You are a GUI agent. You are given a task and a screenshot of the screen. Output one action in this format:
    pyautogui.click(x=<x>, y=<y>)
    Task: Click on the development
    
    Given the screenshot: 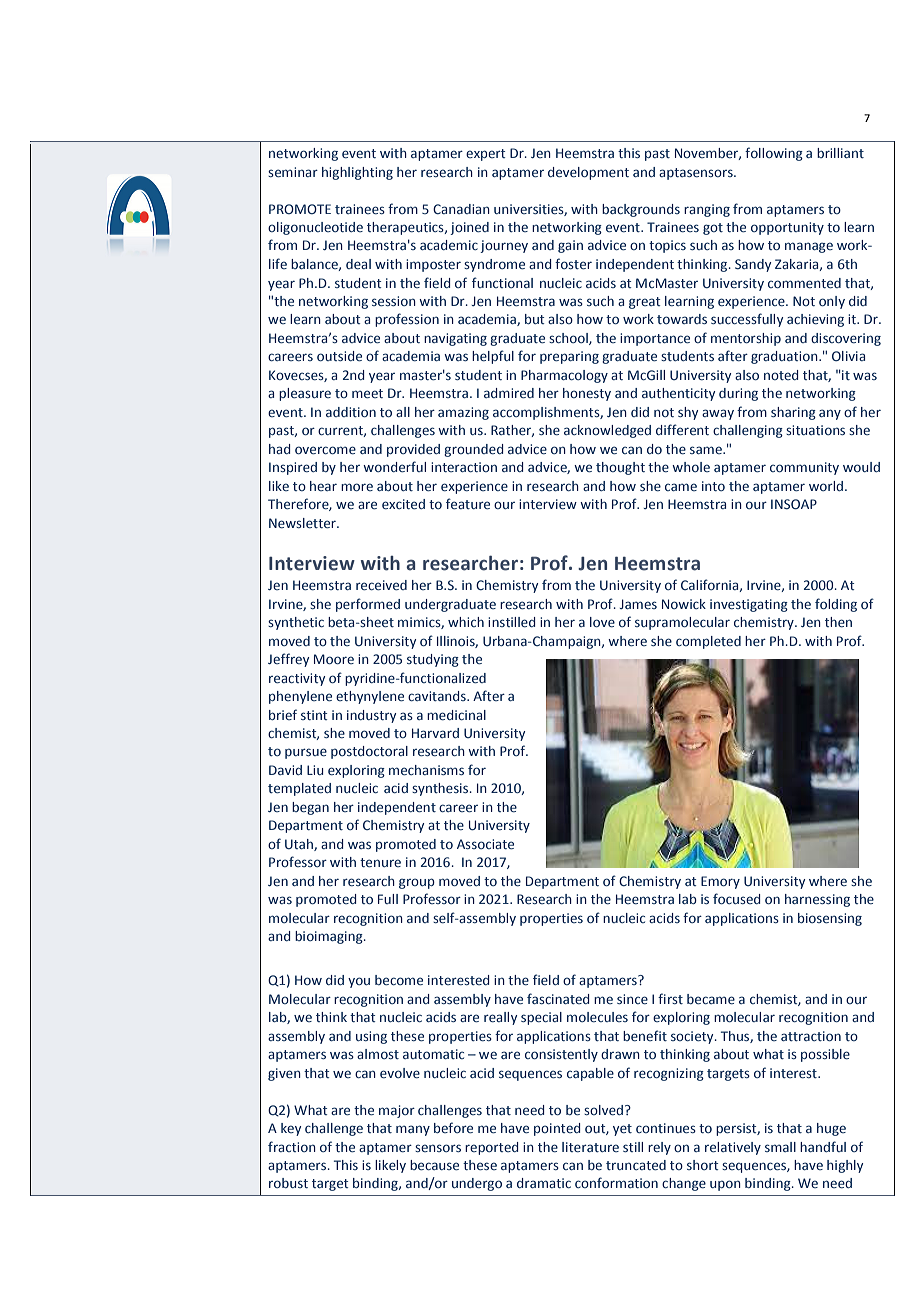 What is the action you would take?
    pyautogui.click(x=588, y=173)
